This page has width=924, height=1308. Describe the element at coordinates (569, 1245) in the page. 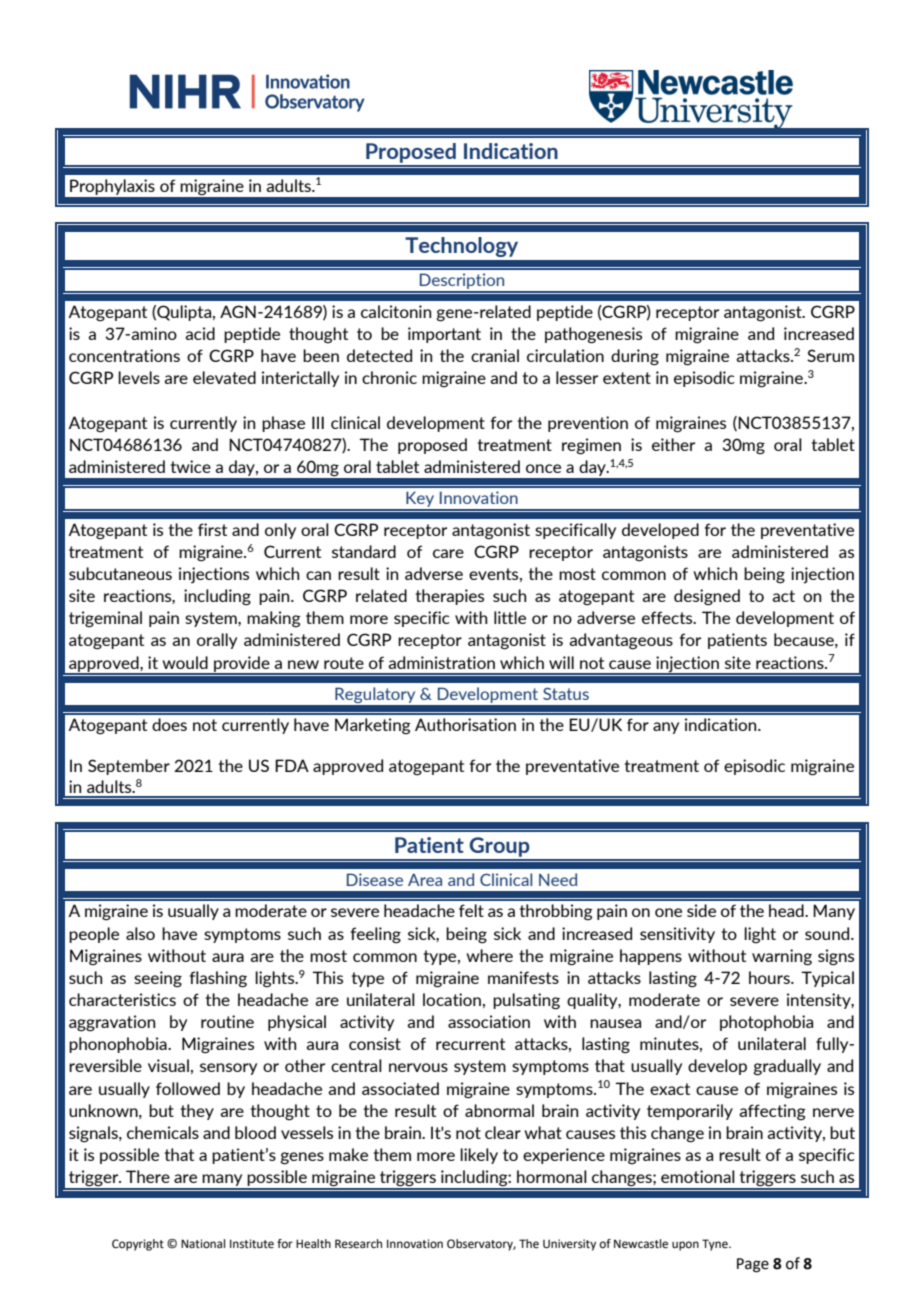

I see `University` at that location.
